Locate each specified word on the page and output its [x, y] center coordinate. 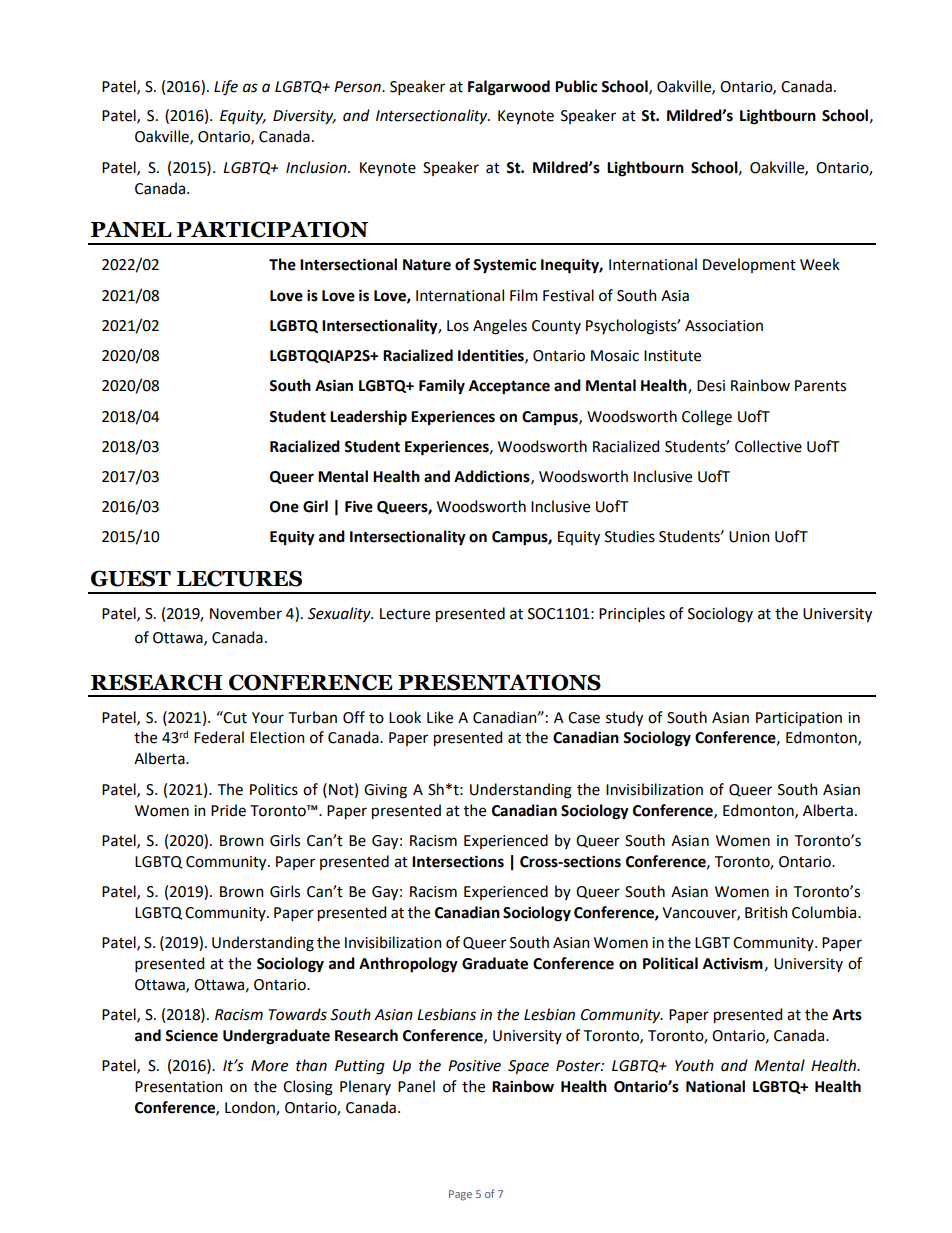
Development [749, 265]
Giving [385, 791]
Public [576, 86]
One [284, 507]
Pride [228, 810]
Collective [768, 446]
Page [460, 1195]
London [251, 1108]
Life [226, 88]
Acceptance [509, 387]
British [766, 912]
